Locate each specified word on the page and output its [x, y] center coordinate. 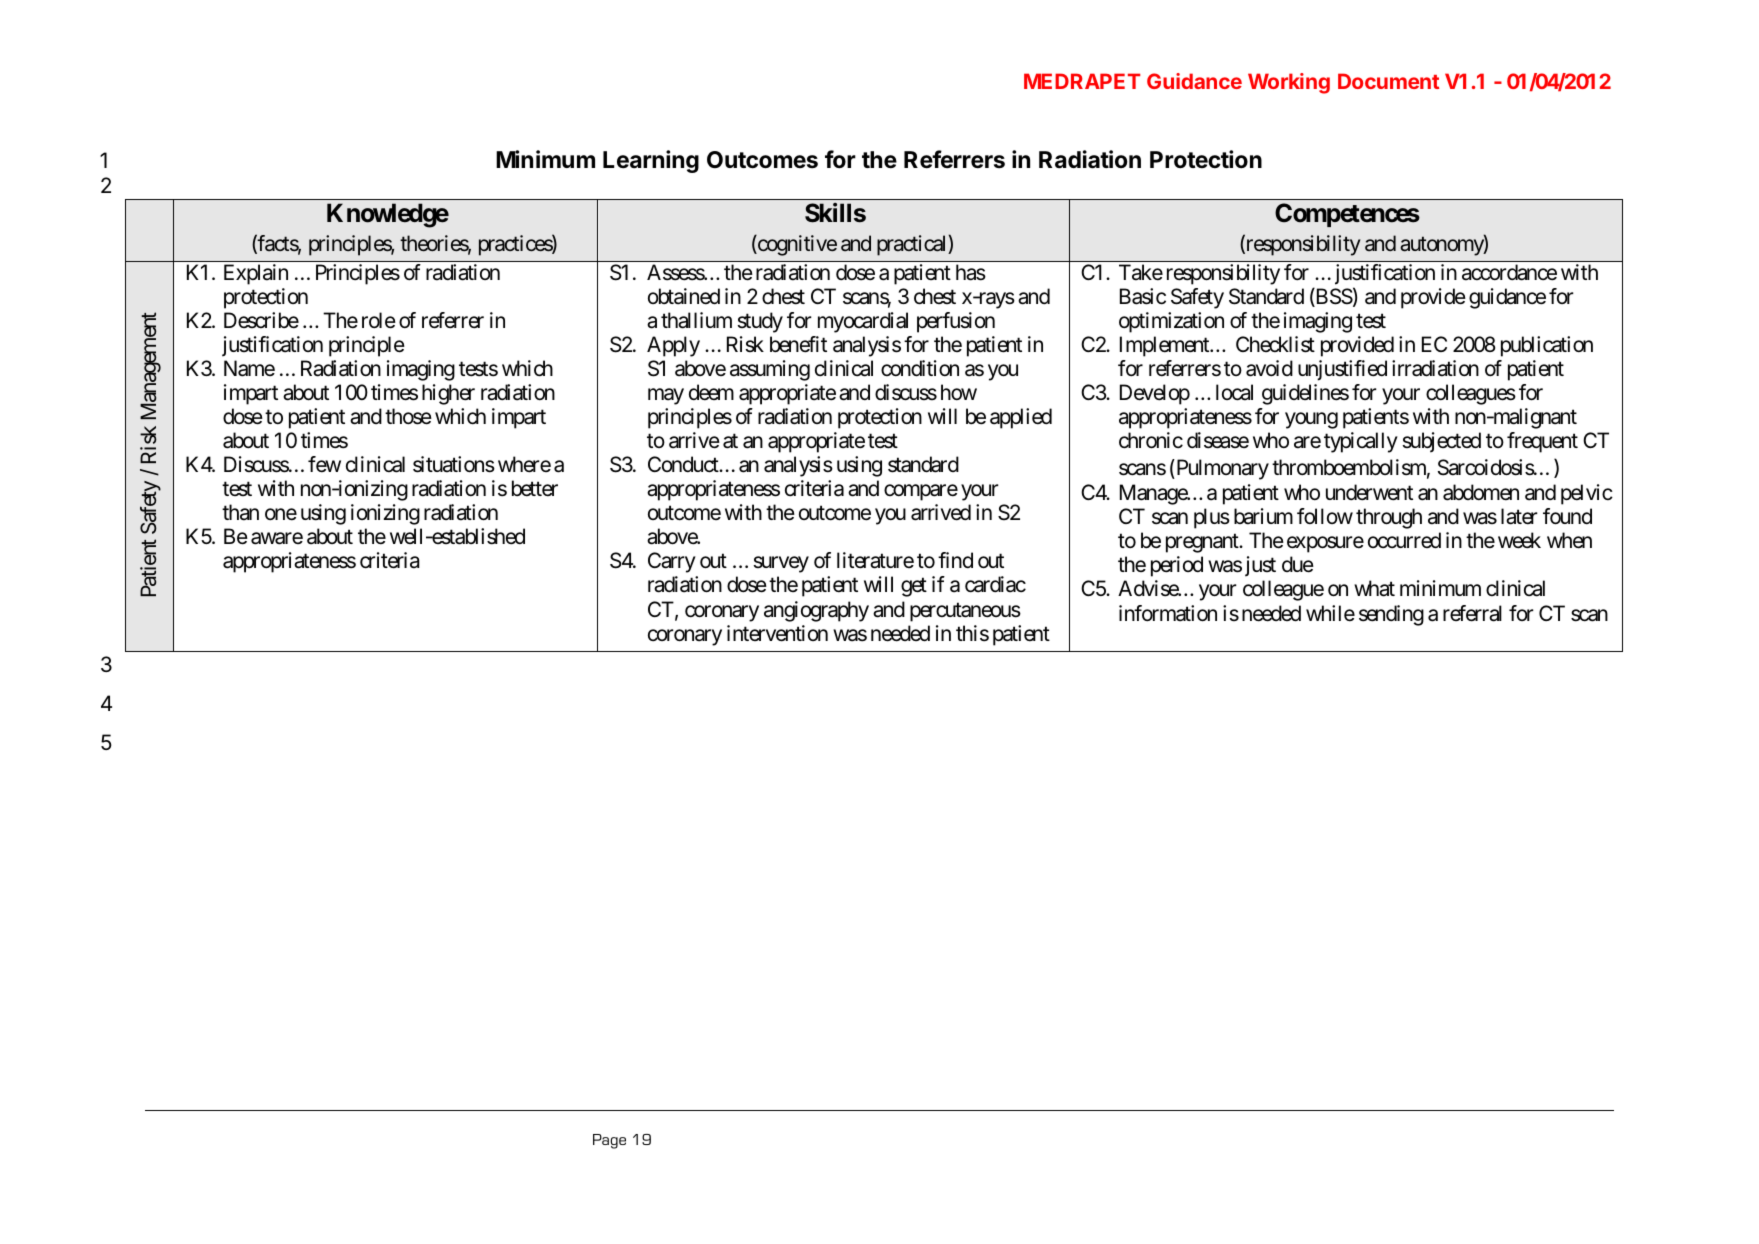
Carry [672, 562]
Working [1289, 83]
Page [609, 1141]
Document [1388, 81]
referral [1472, 613]
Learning [651, 161]
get [914, 587]
